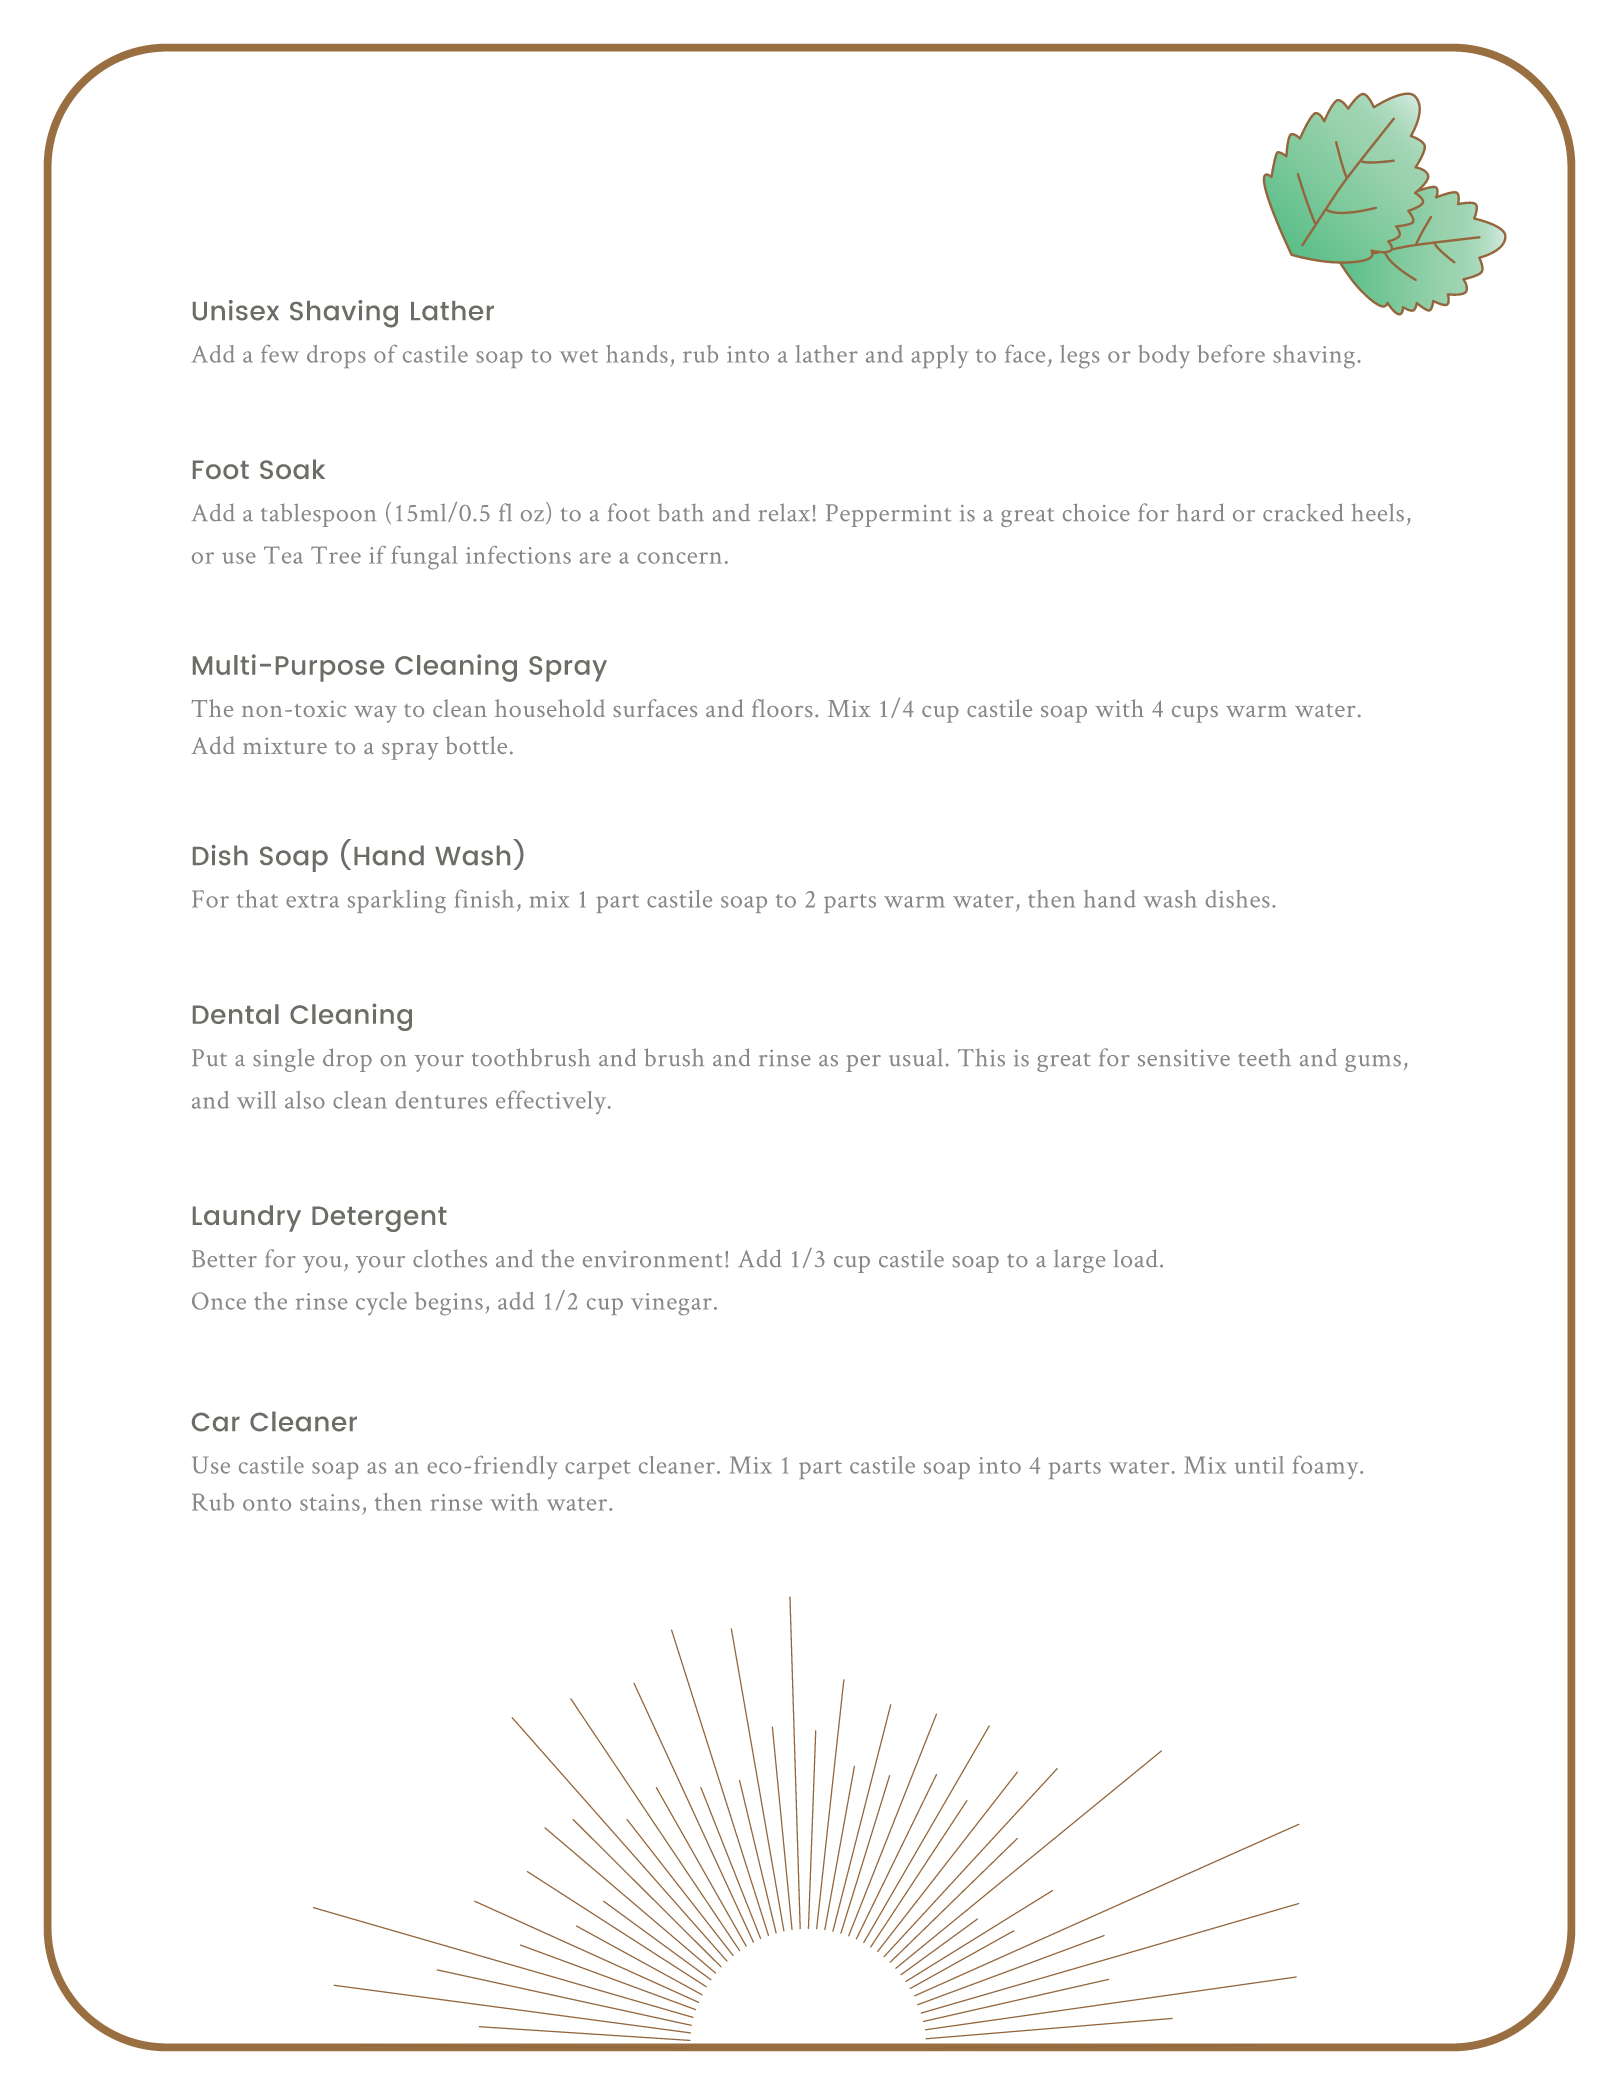 The height and width of the screenshot is (2095, 1619). Describe the element at coordinates (1231, 354) in the screenshot. I see `before` at that location.
